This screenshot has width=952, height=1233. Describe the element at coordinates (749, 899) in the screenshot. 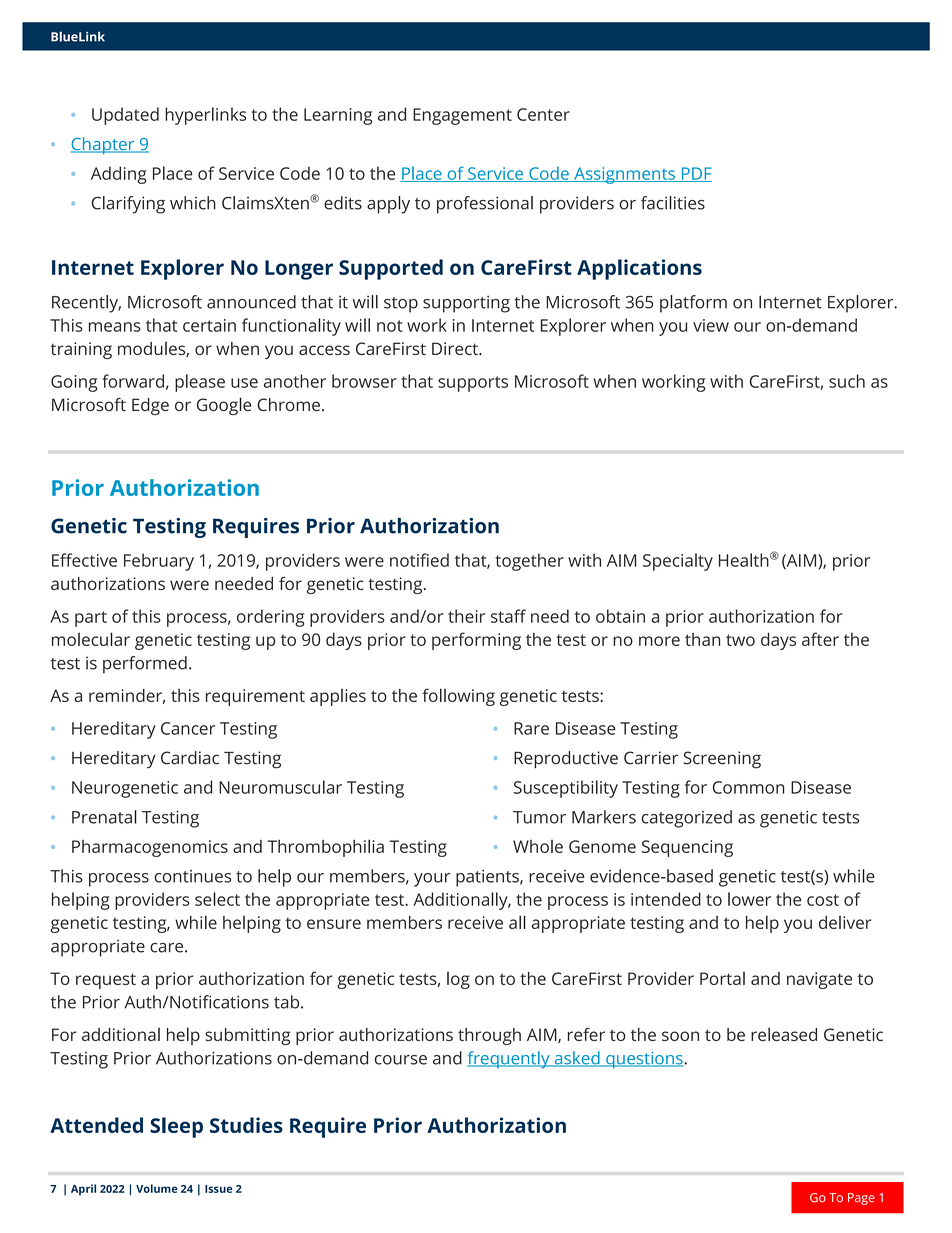

I see `lower` at that location.
